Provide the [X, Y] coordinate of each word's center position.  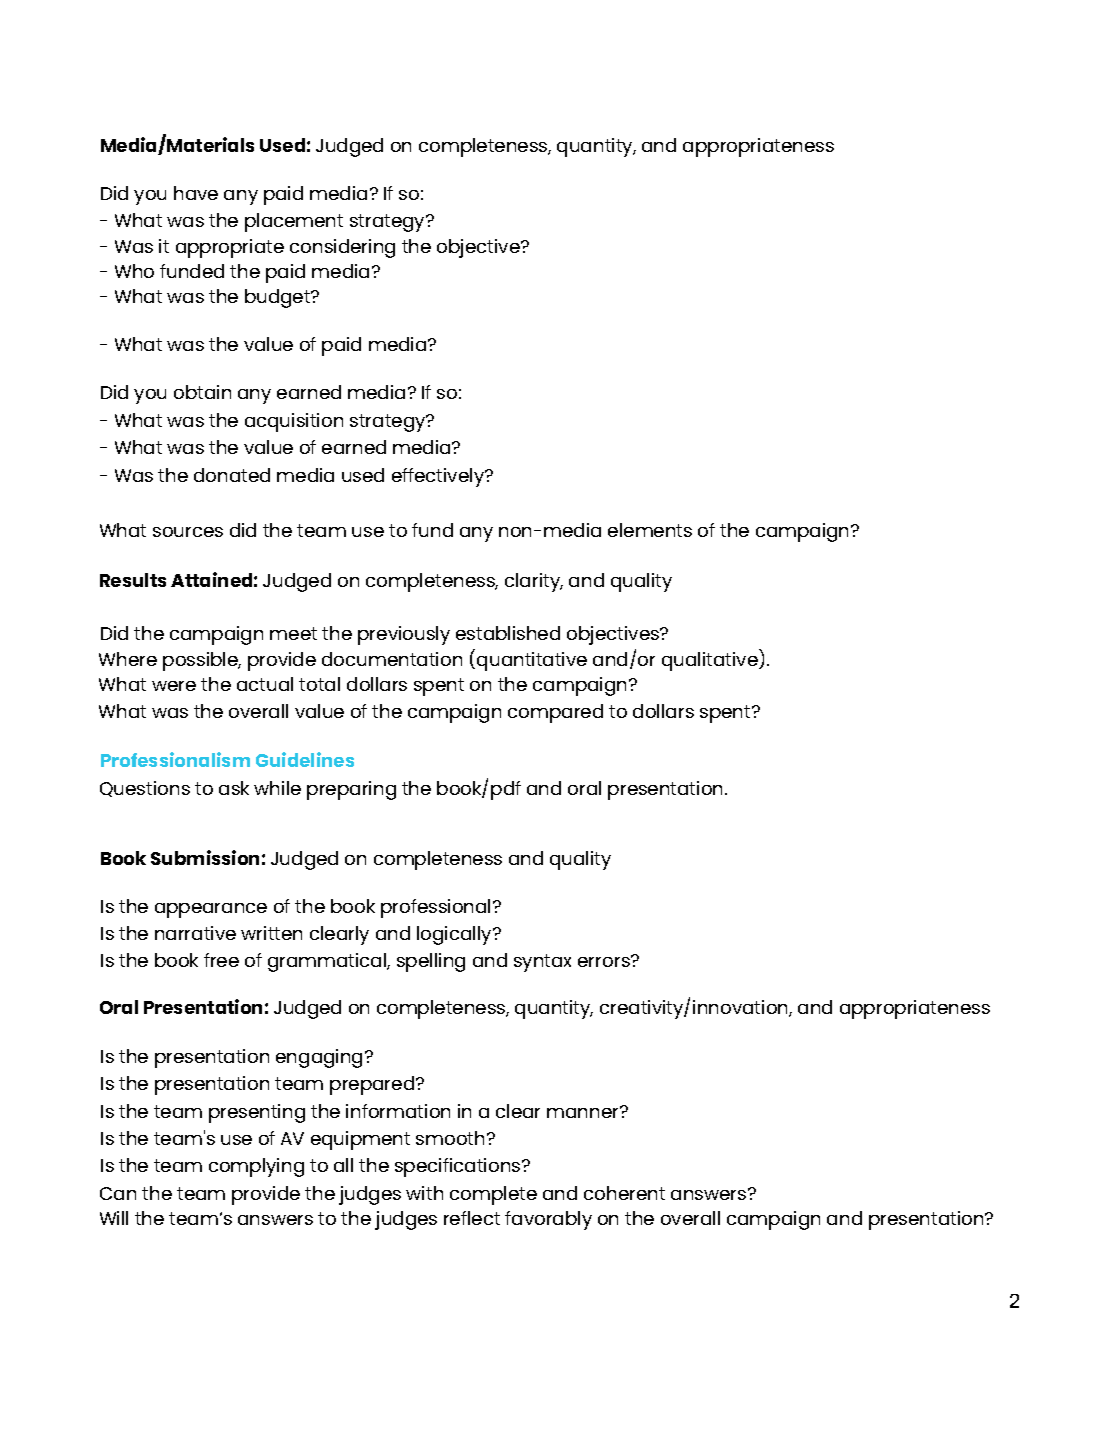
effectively [439, 477]
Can [118, 1193]
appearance [211, 910]
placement [294, 222]
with [424, 1193]
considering [342, 248]
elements [650, 530]
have [196, 193]
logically [455, 935]
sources [188, 532]
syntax [542, 963]
